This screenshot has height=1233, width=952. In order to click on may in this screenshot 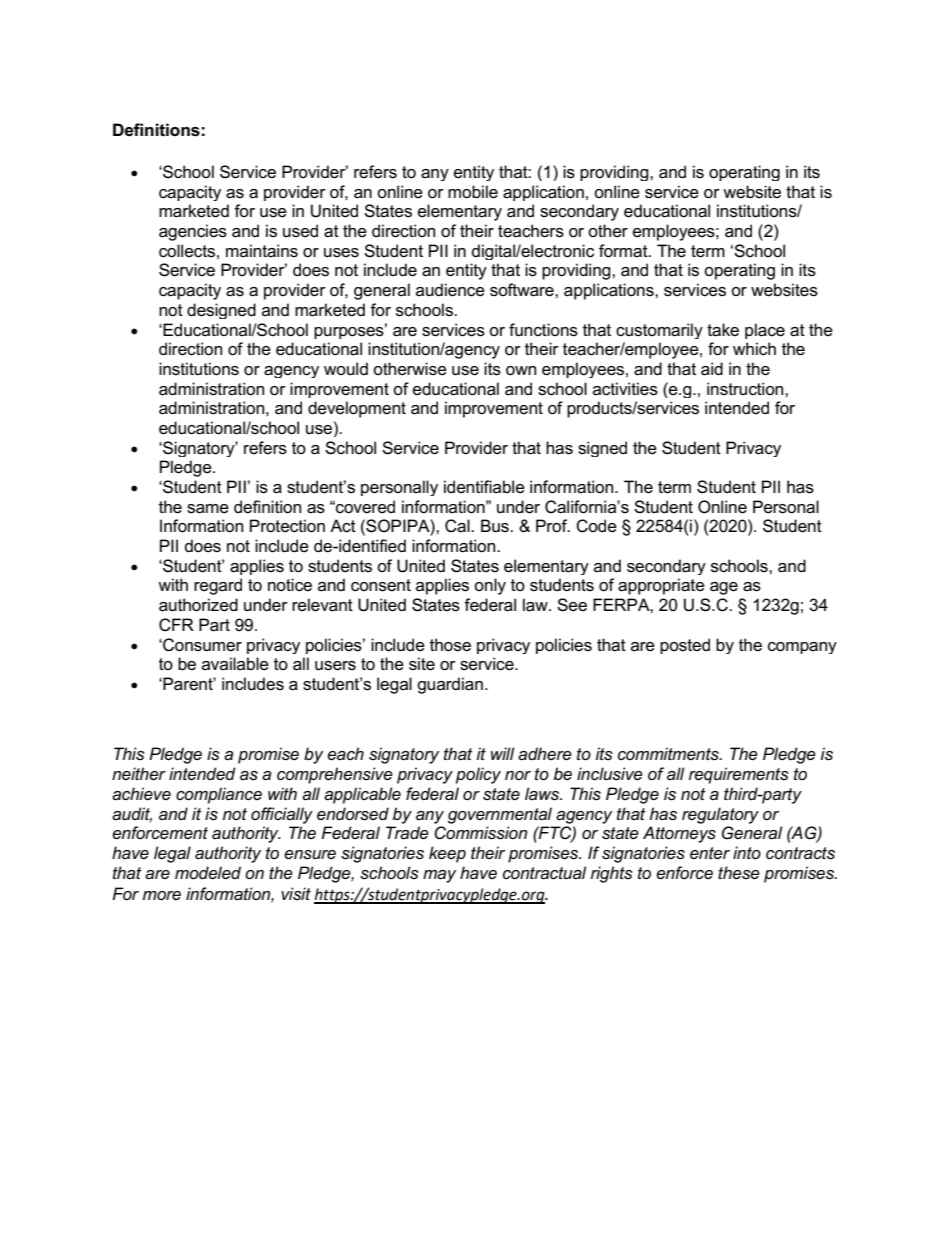, I will do `click(439, 876)`.
